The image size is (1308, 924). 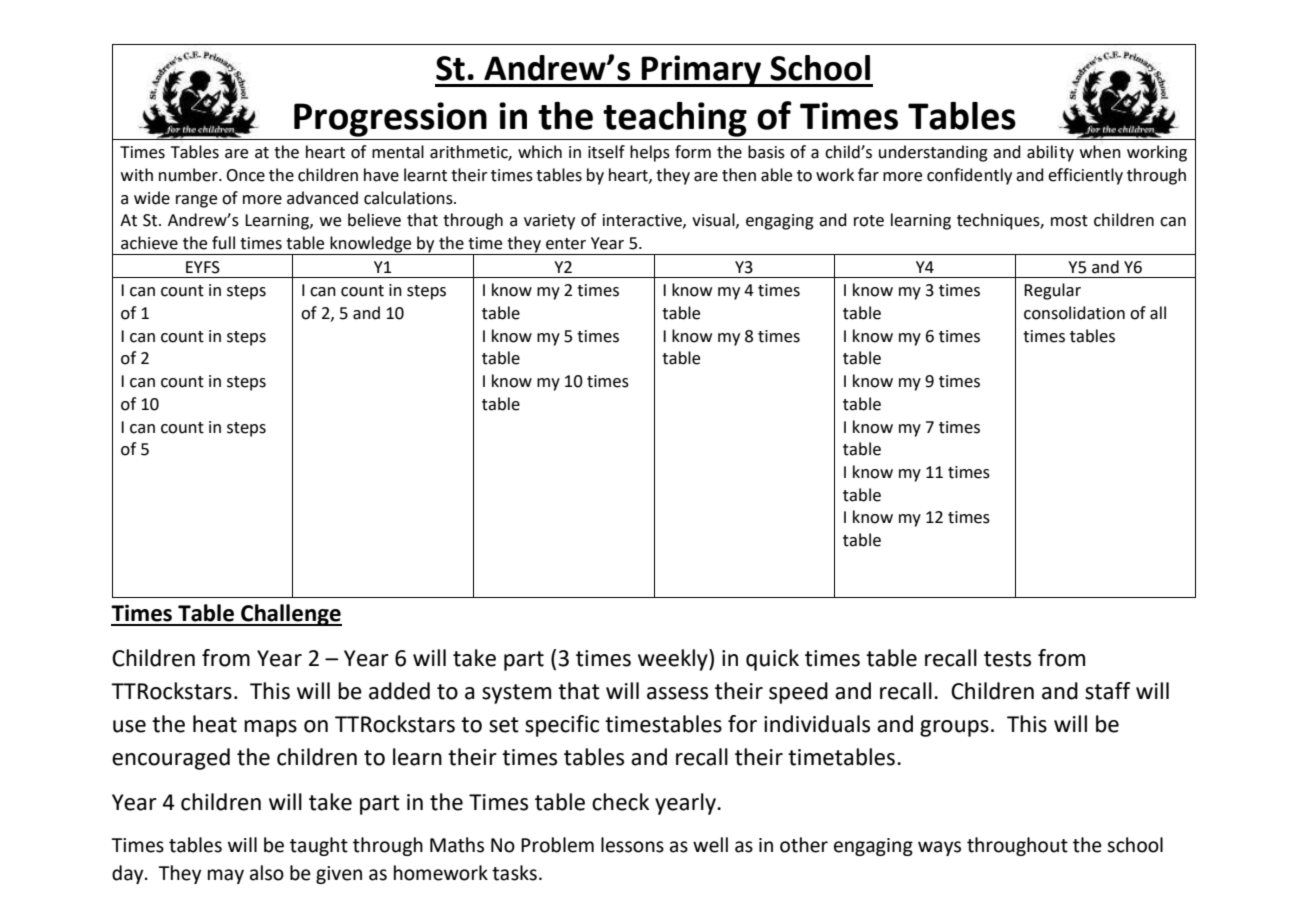 I want to click on Regular, so click(x=1052, y=291).
